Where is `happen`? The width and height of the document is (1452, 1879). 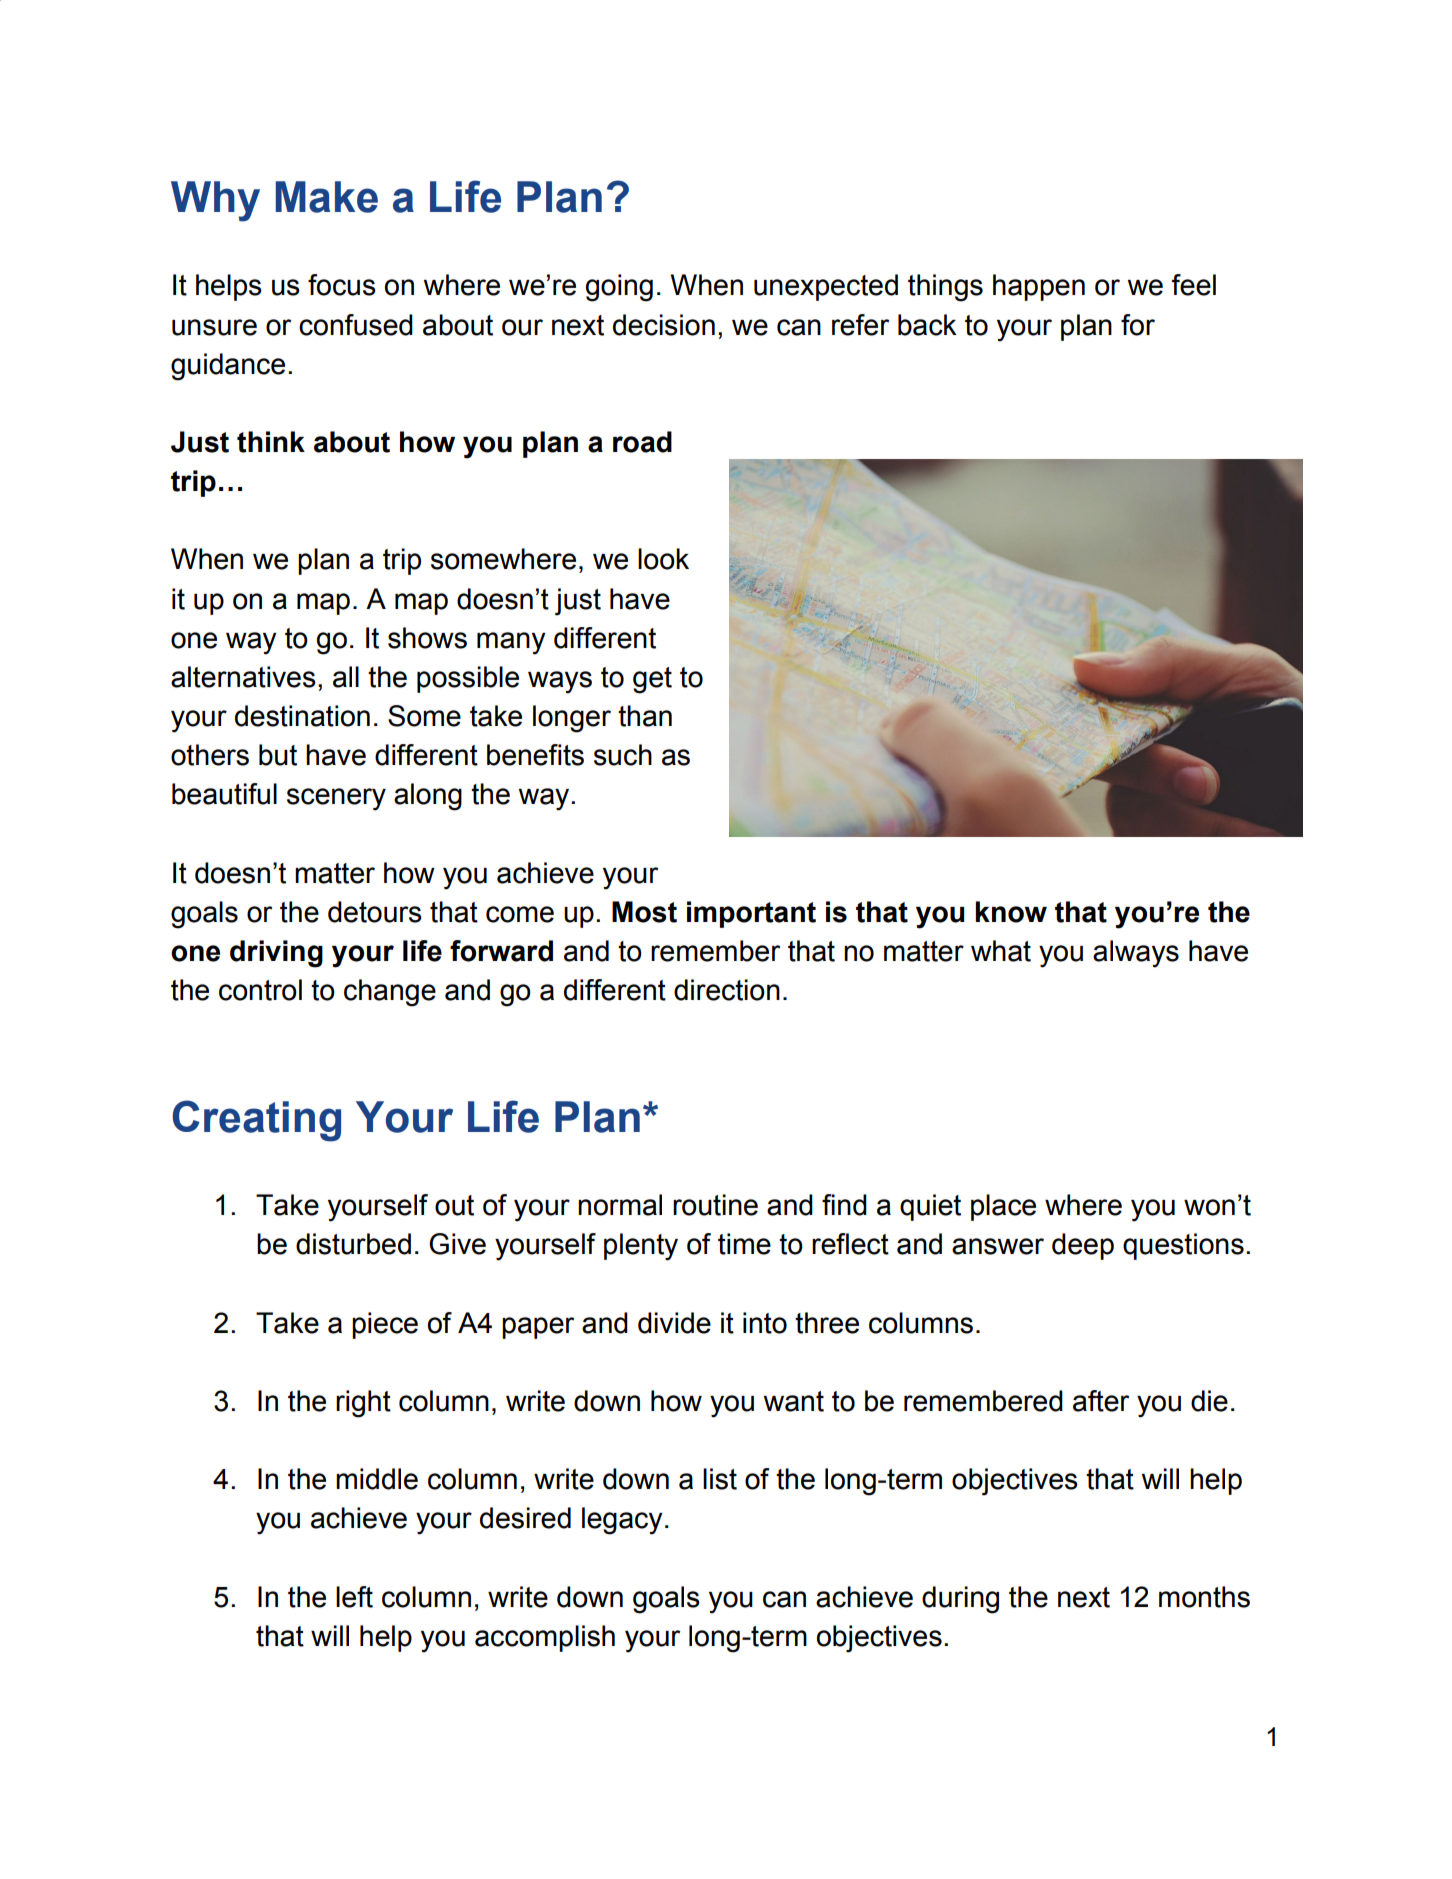 happen is located at coordinates (1039, 287).
